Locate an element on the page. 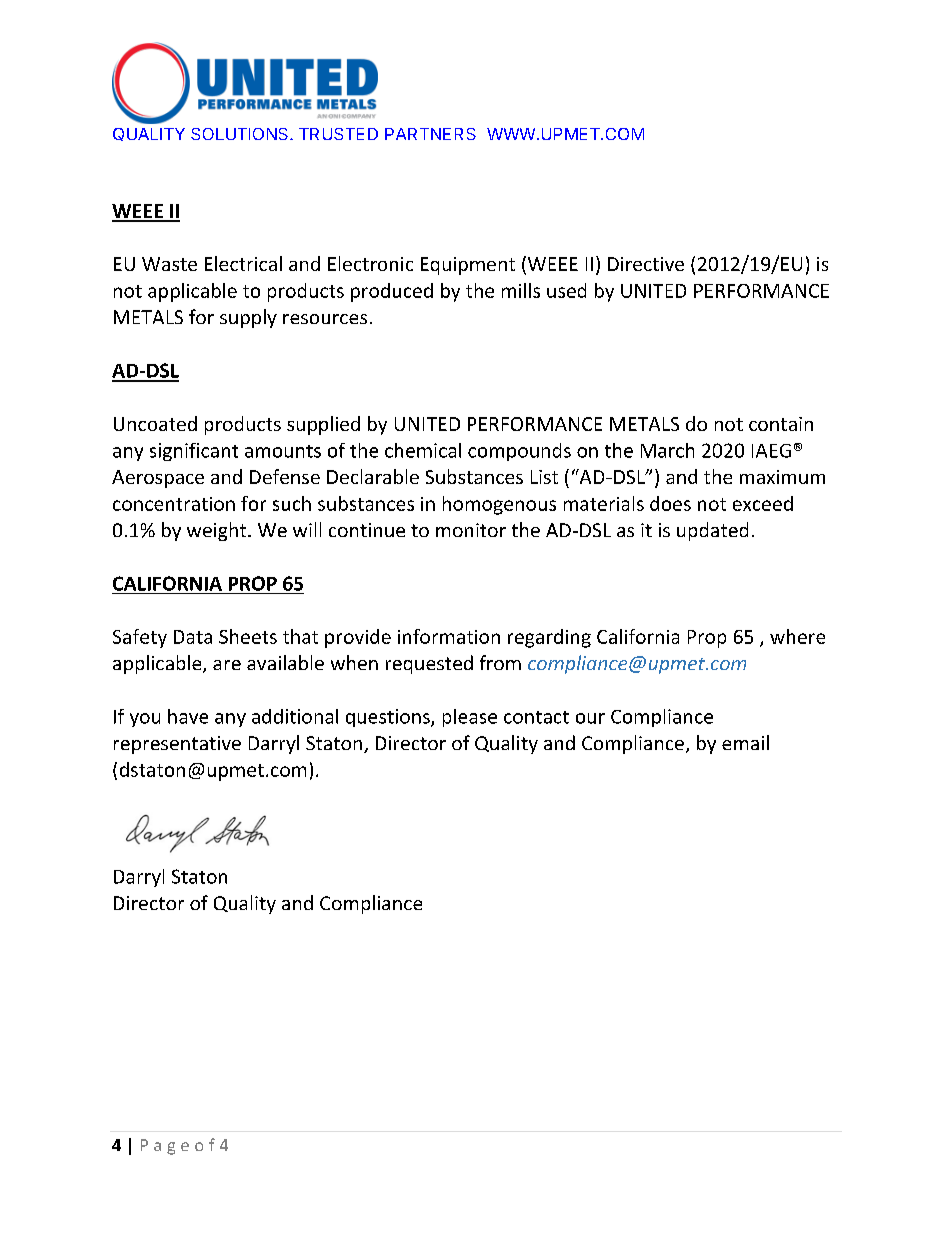  significant is located at coordinates (194, 452).
